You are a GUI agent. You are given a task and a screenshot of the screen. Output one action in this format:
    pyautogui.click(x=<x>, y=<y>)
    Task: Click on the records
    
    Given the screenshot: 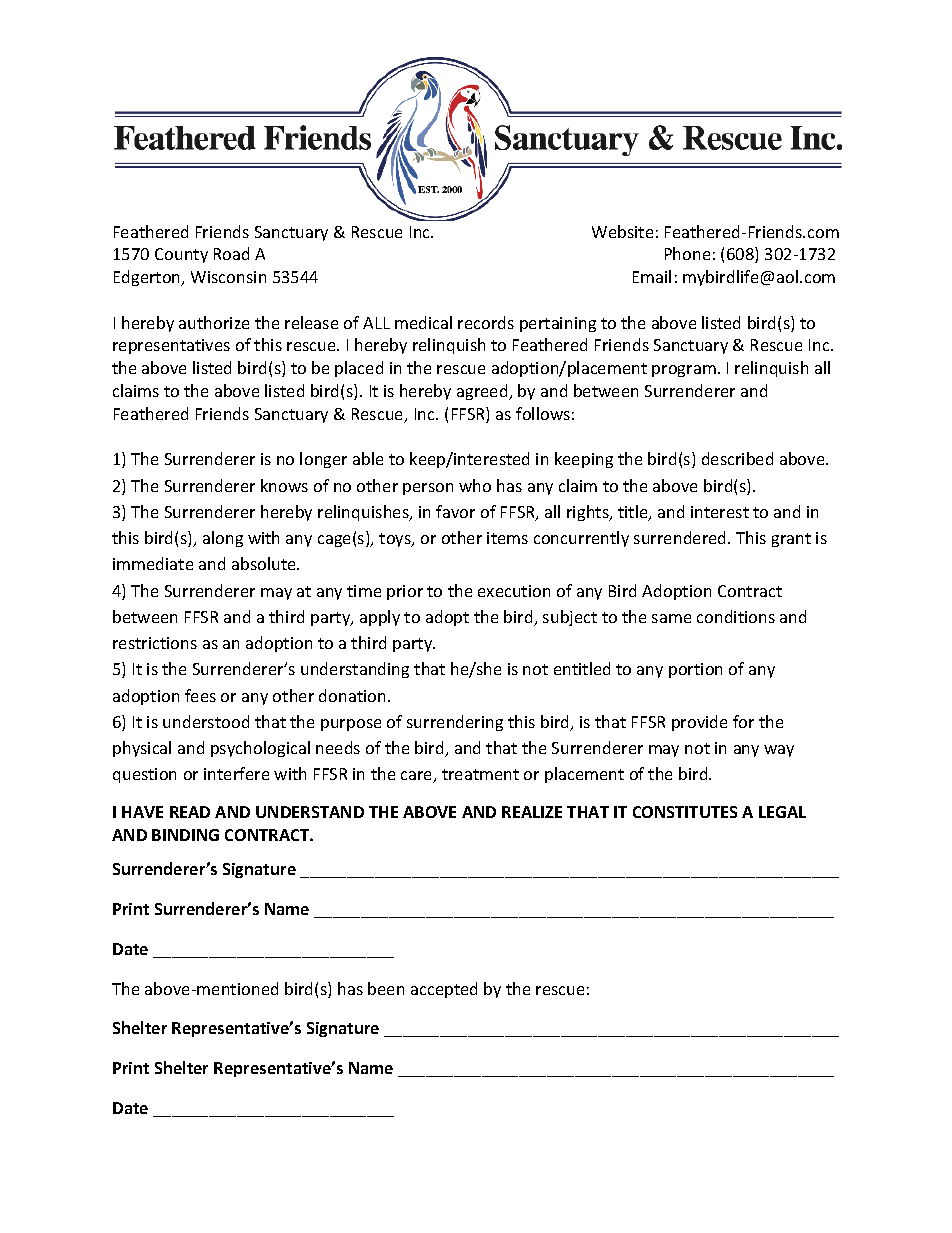 What is the action you would take?
    pyautogui.click(x=486, y=322)
